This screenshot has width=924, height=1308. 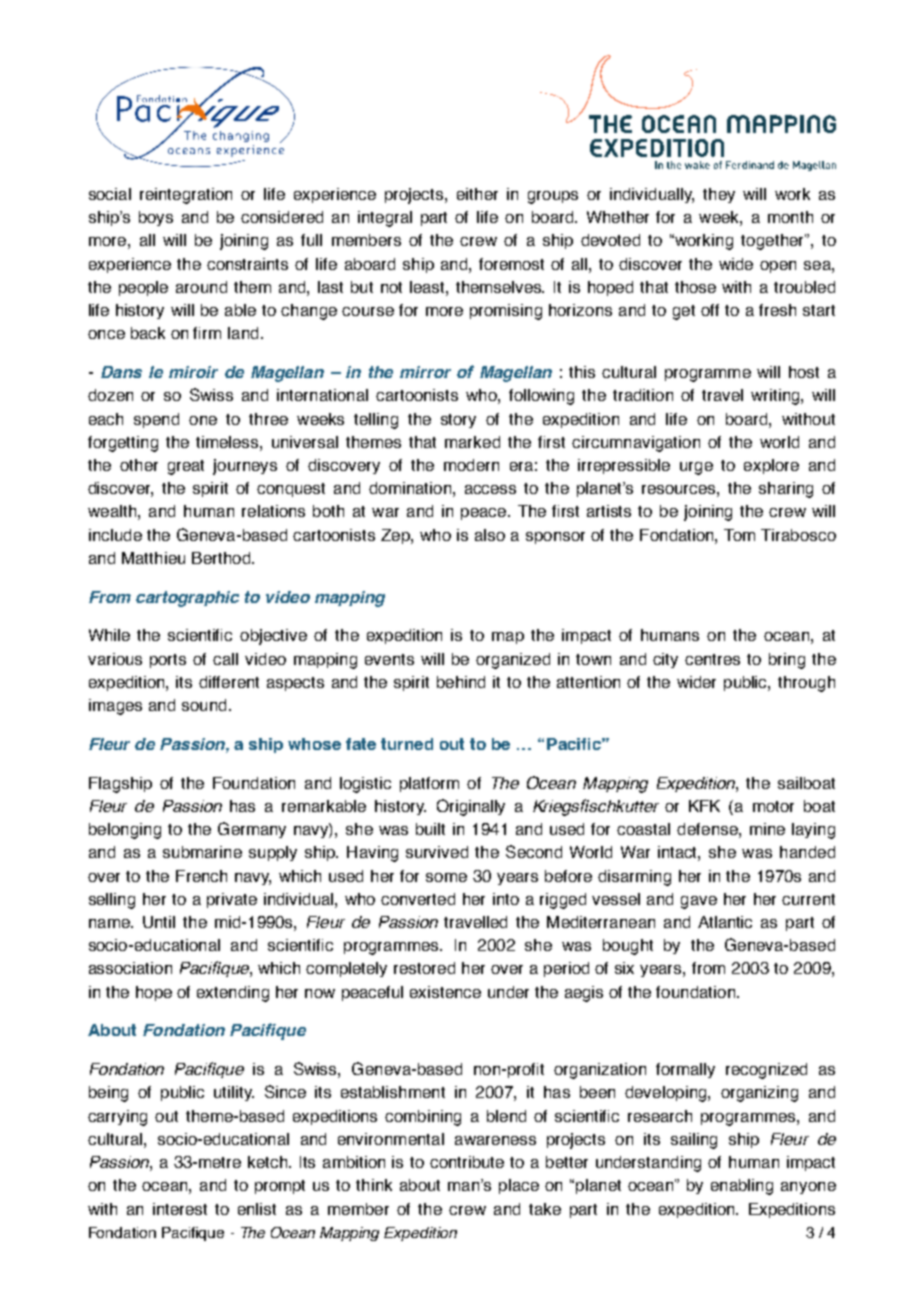 What do you see at coordinates (467, 1162) in the screenshot?
I see `contribute` at bounding box center [467, 1162].
